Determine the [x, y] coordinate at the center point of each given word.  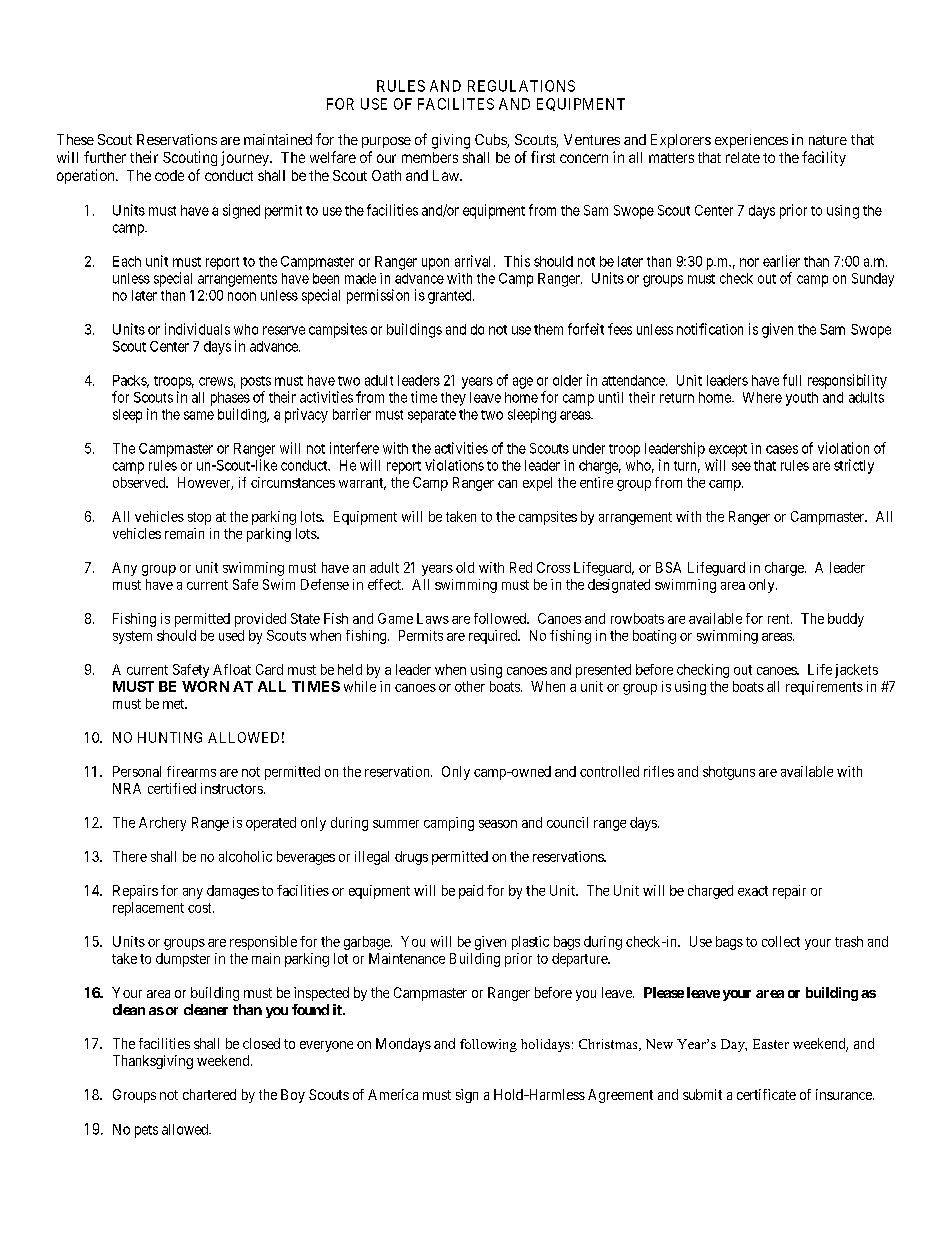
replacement [148, 909]
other [470, 686]
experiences [751, 141]
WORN [205, 686]
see [741, 466]
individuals [197, 329]
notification [710, 329]
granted [451, 297]
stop [199, 518]
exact [753, 891]
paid [471, 892]
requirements [824, 688]
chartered [209, 1094]
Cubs [491, 141]
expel [537, 484]
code [169, 175]
